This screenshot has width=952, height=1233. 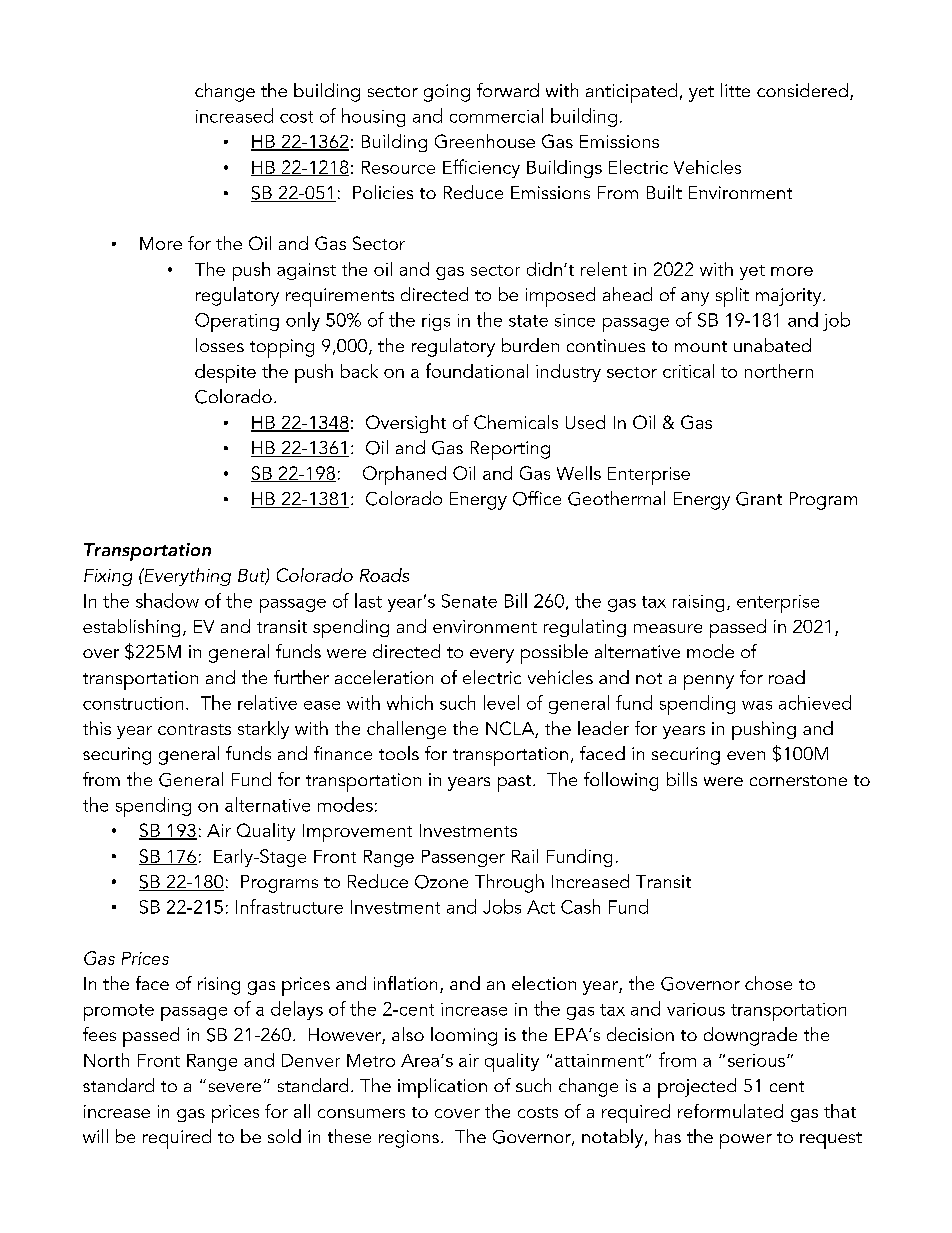 What do you see at coordinates (167, 600) in the screenshot?
I see `shadow` at bounding box center [167, 600].
